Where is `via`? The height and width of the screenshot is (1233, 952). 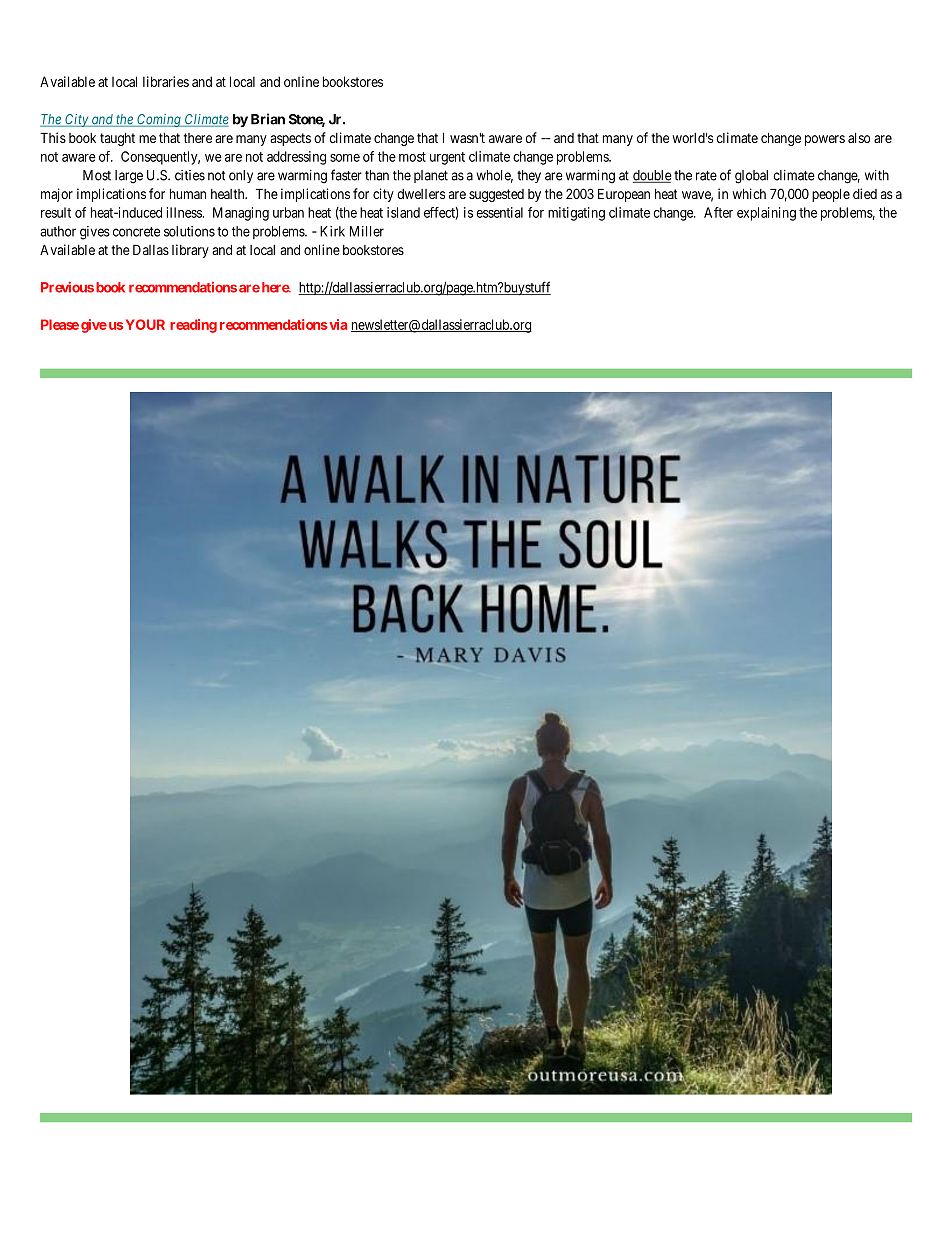 via is located at coordinates (337, 324).
